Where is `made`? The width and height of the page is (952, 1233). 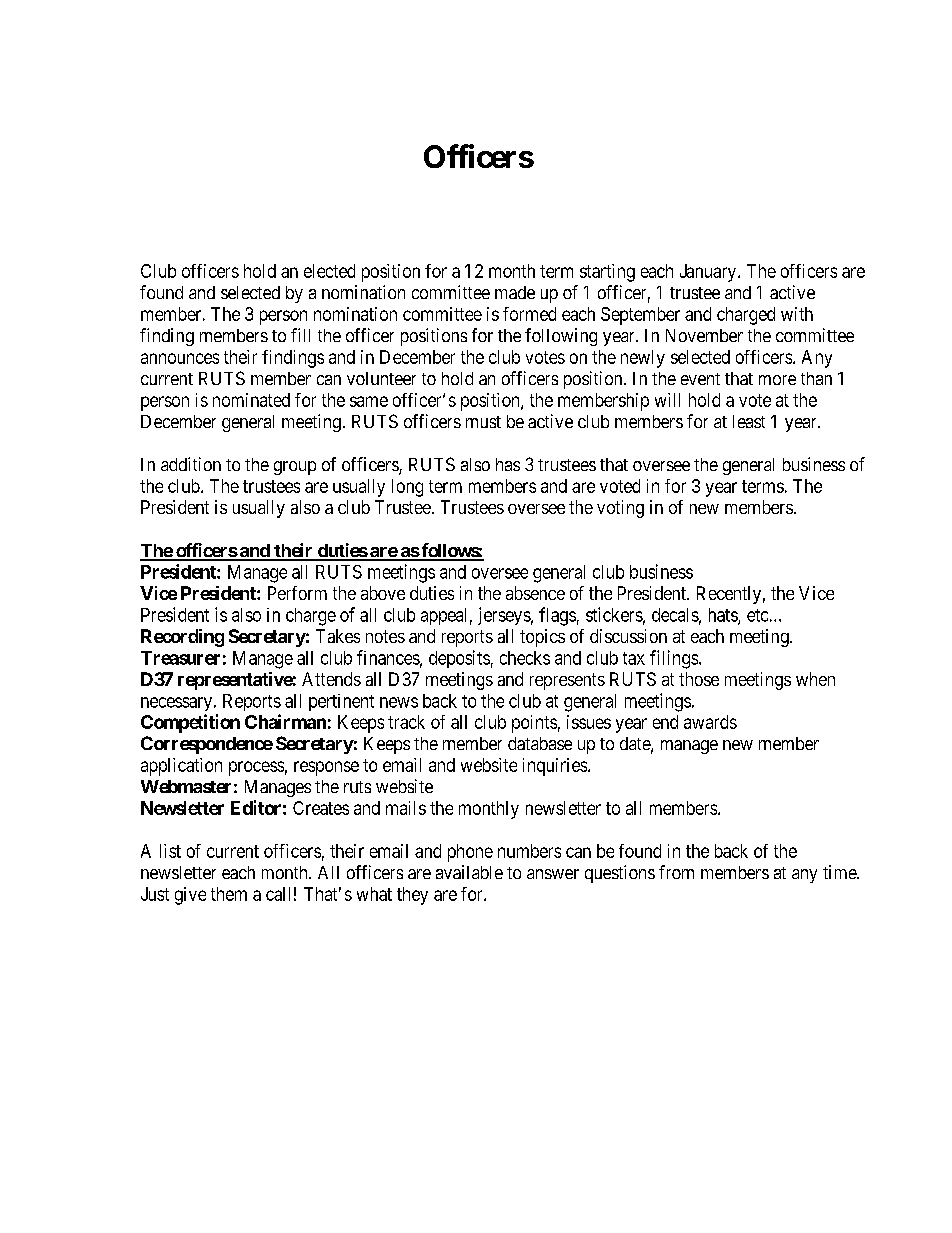 made is located at coordinates (515, 292).
